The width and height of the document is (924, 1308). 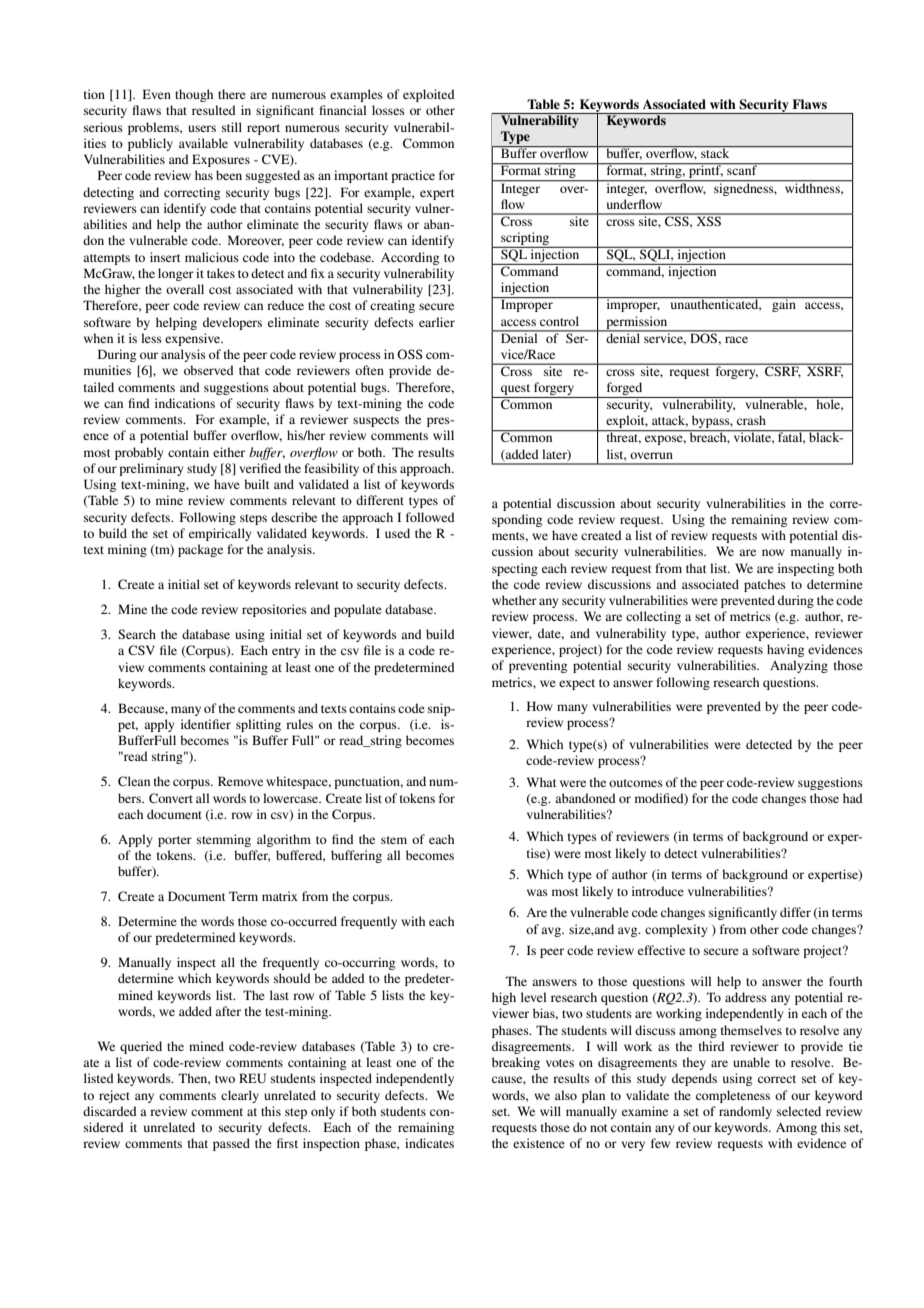 I want to click on users, so click(x=202, y=128).
